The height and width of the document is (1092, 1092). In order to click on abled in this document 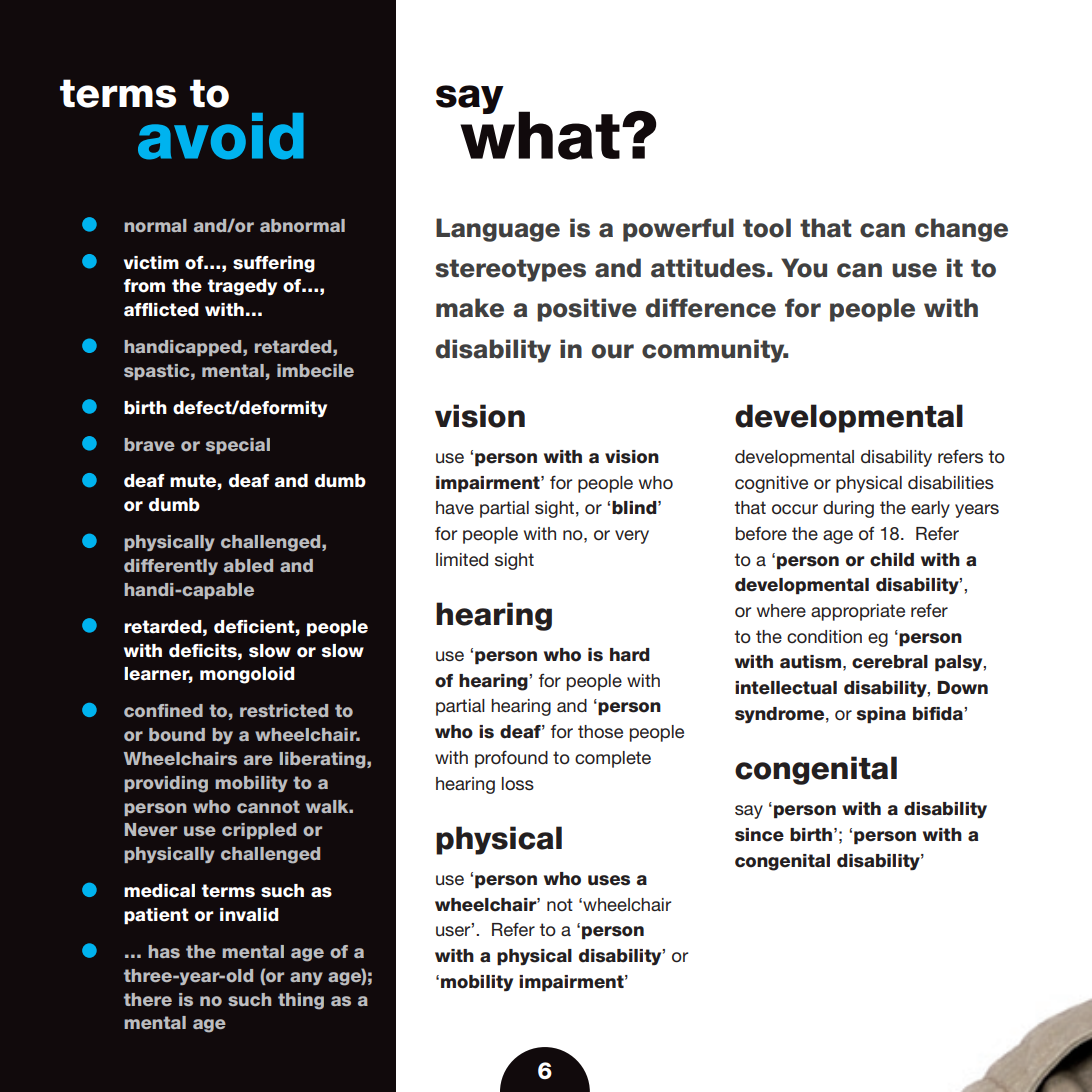, I will do `click(248, 565)`.
